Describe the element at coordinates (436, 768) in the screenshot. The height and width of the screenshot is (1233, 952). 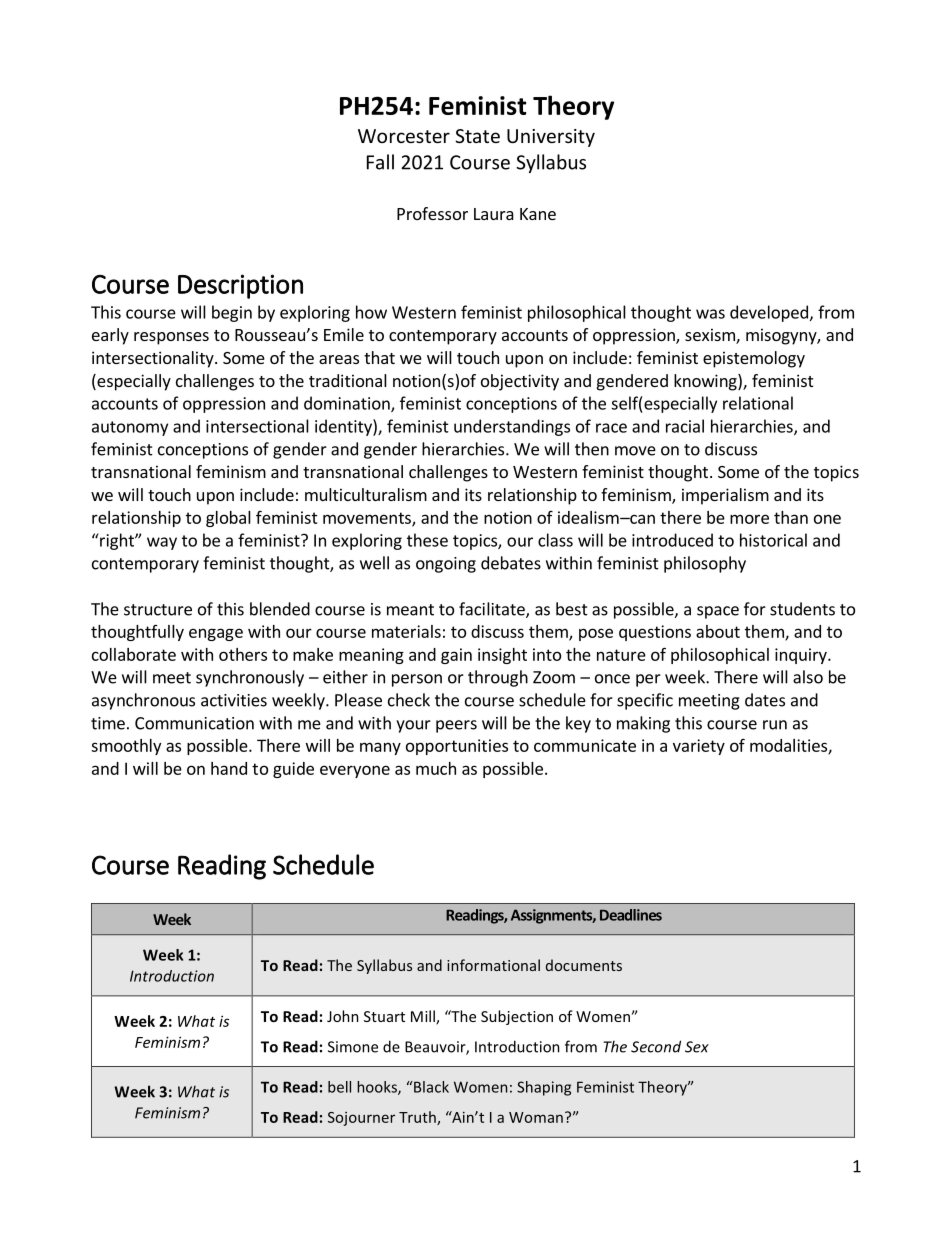
I see `much` at that location.
